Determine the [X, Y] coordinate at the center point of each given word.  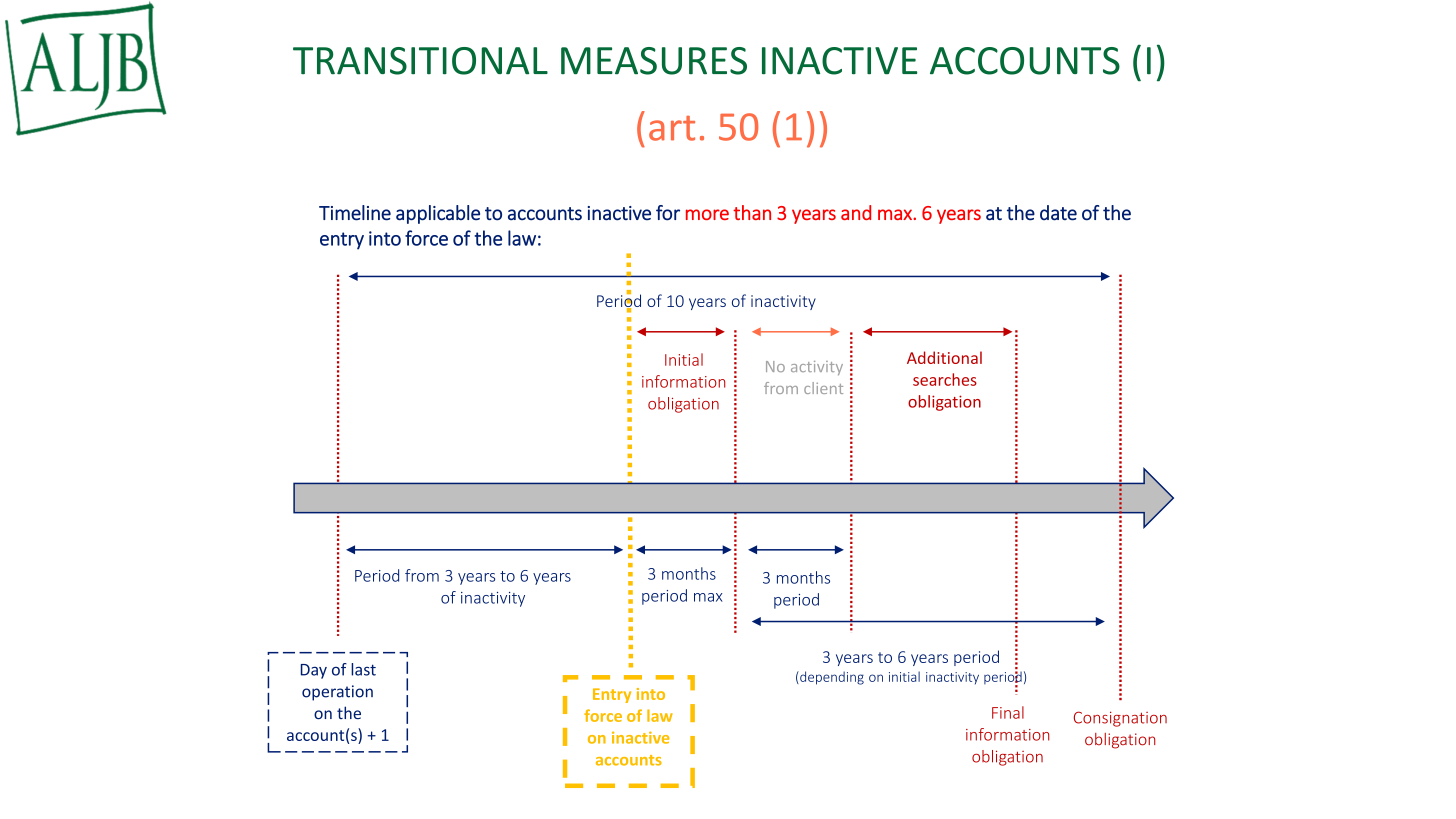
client [823, 388]
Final [1008, 712]
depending [831, 678]
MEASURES [654, 61]
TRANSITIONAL [420, 61]
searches [945, 379]
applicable [438, 214]
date [1058, 213]
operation [337, 693]
